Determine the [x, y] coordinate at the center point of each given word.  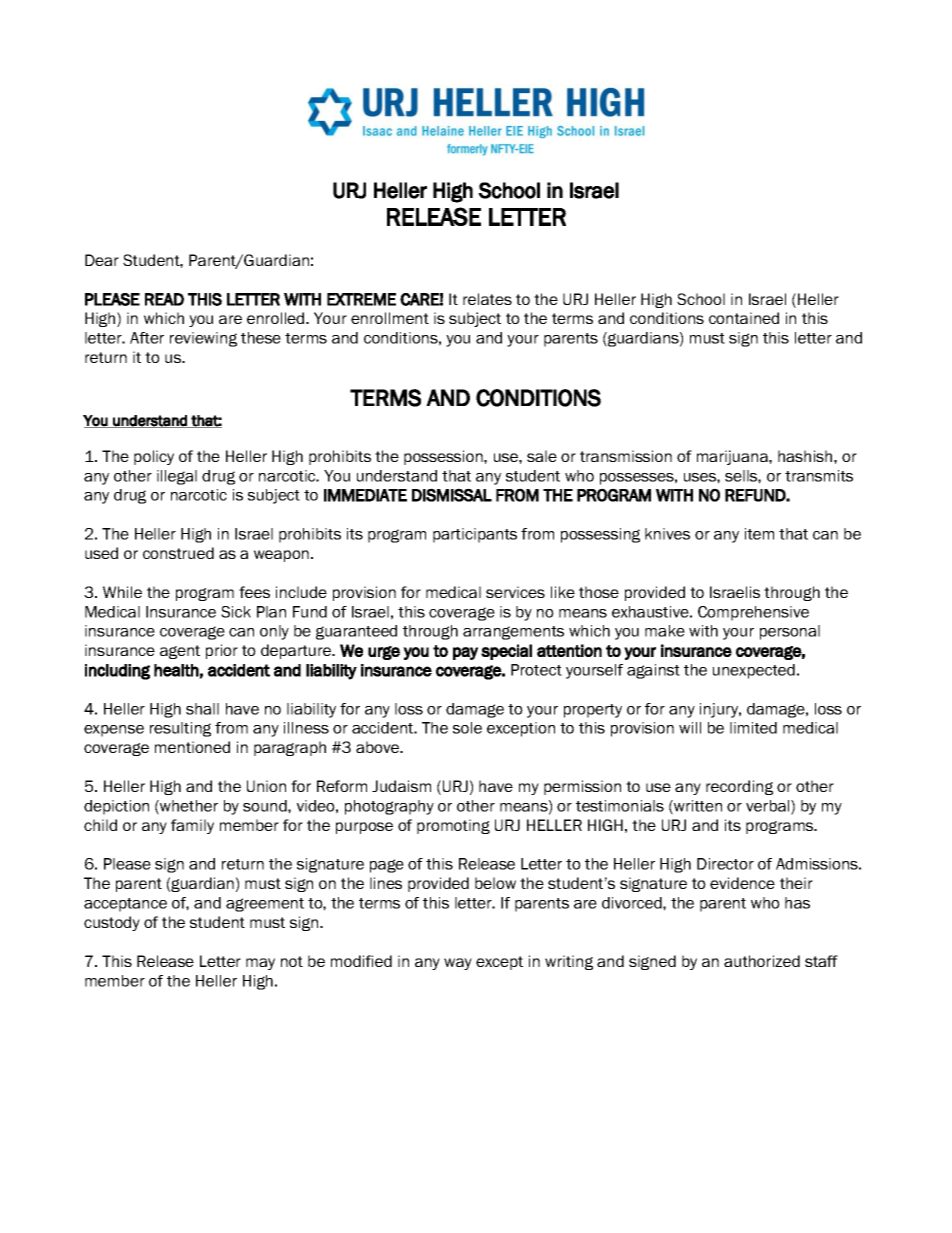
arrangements [513, 633]
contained [744, 318]
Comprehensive [753, 613]
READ [164, 299]
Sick [236, 612]
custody [112, 923]
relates [487, 299]
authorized [762, 961]
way [458, 964]
